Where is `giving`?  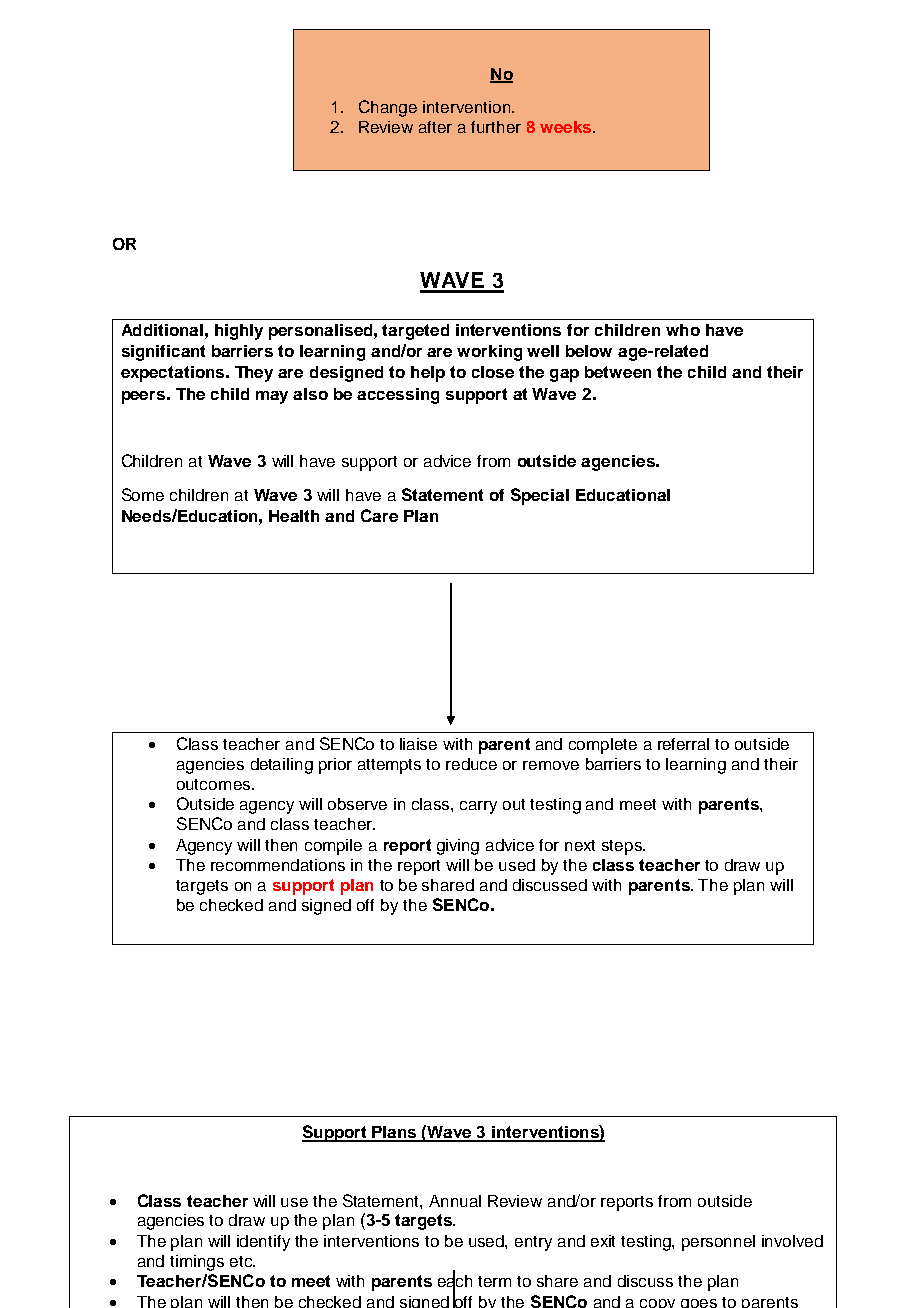
giving is located at coordinates (458, 847).
